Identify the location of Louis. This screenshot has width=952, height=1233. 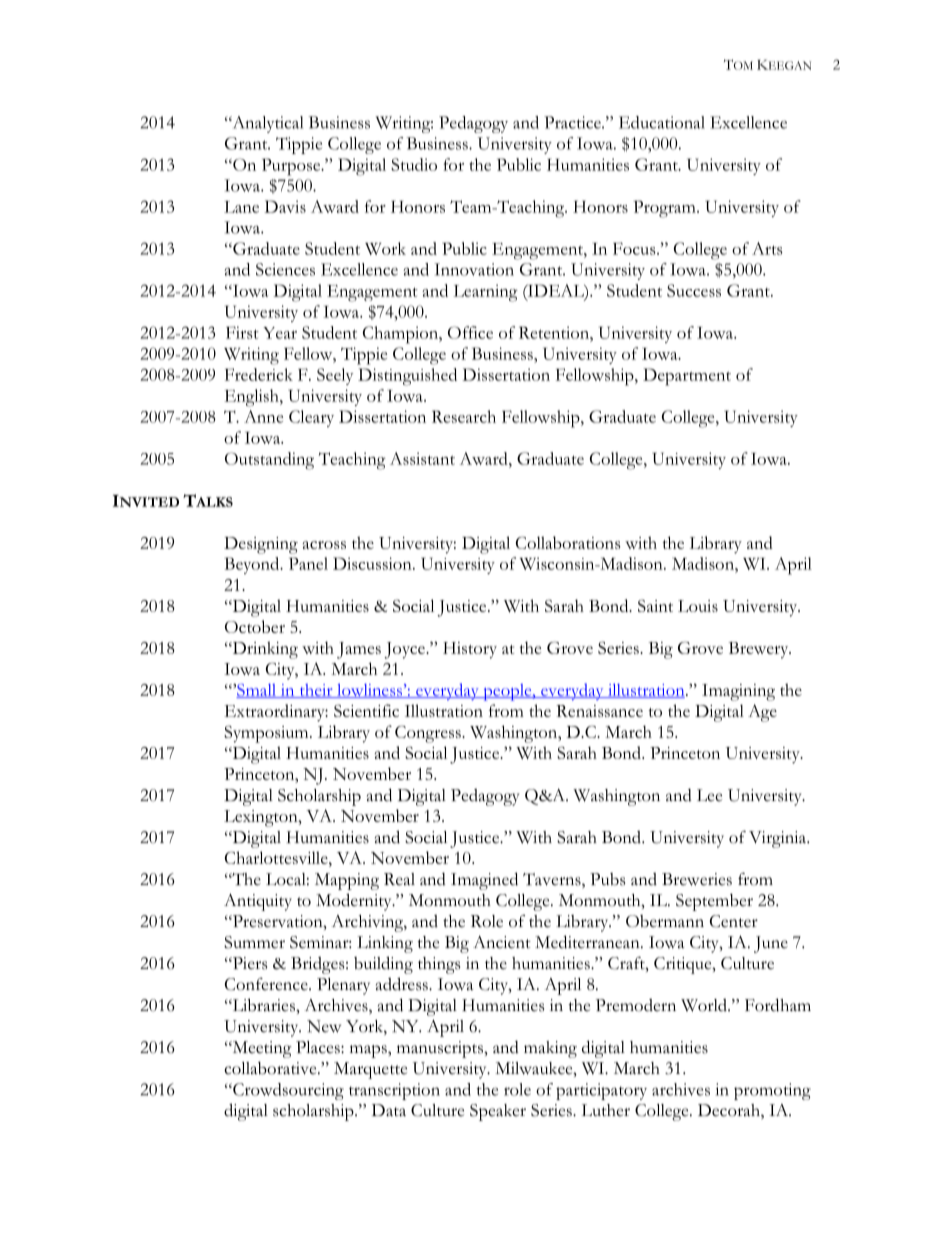
(698, 606).
